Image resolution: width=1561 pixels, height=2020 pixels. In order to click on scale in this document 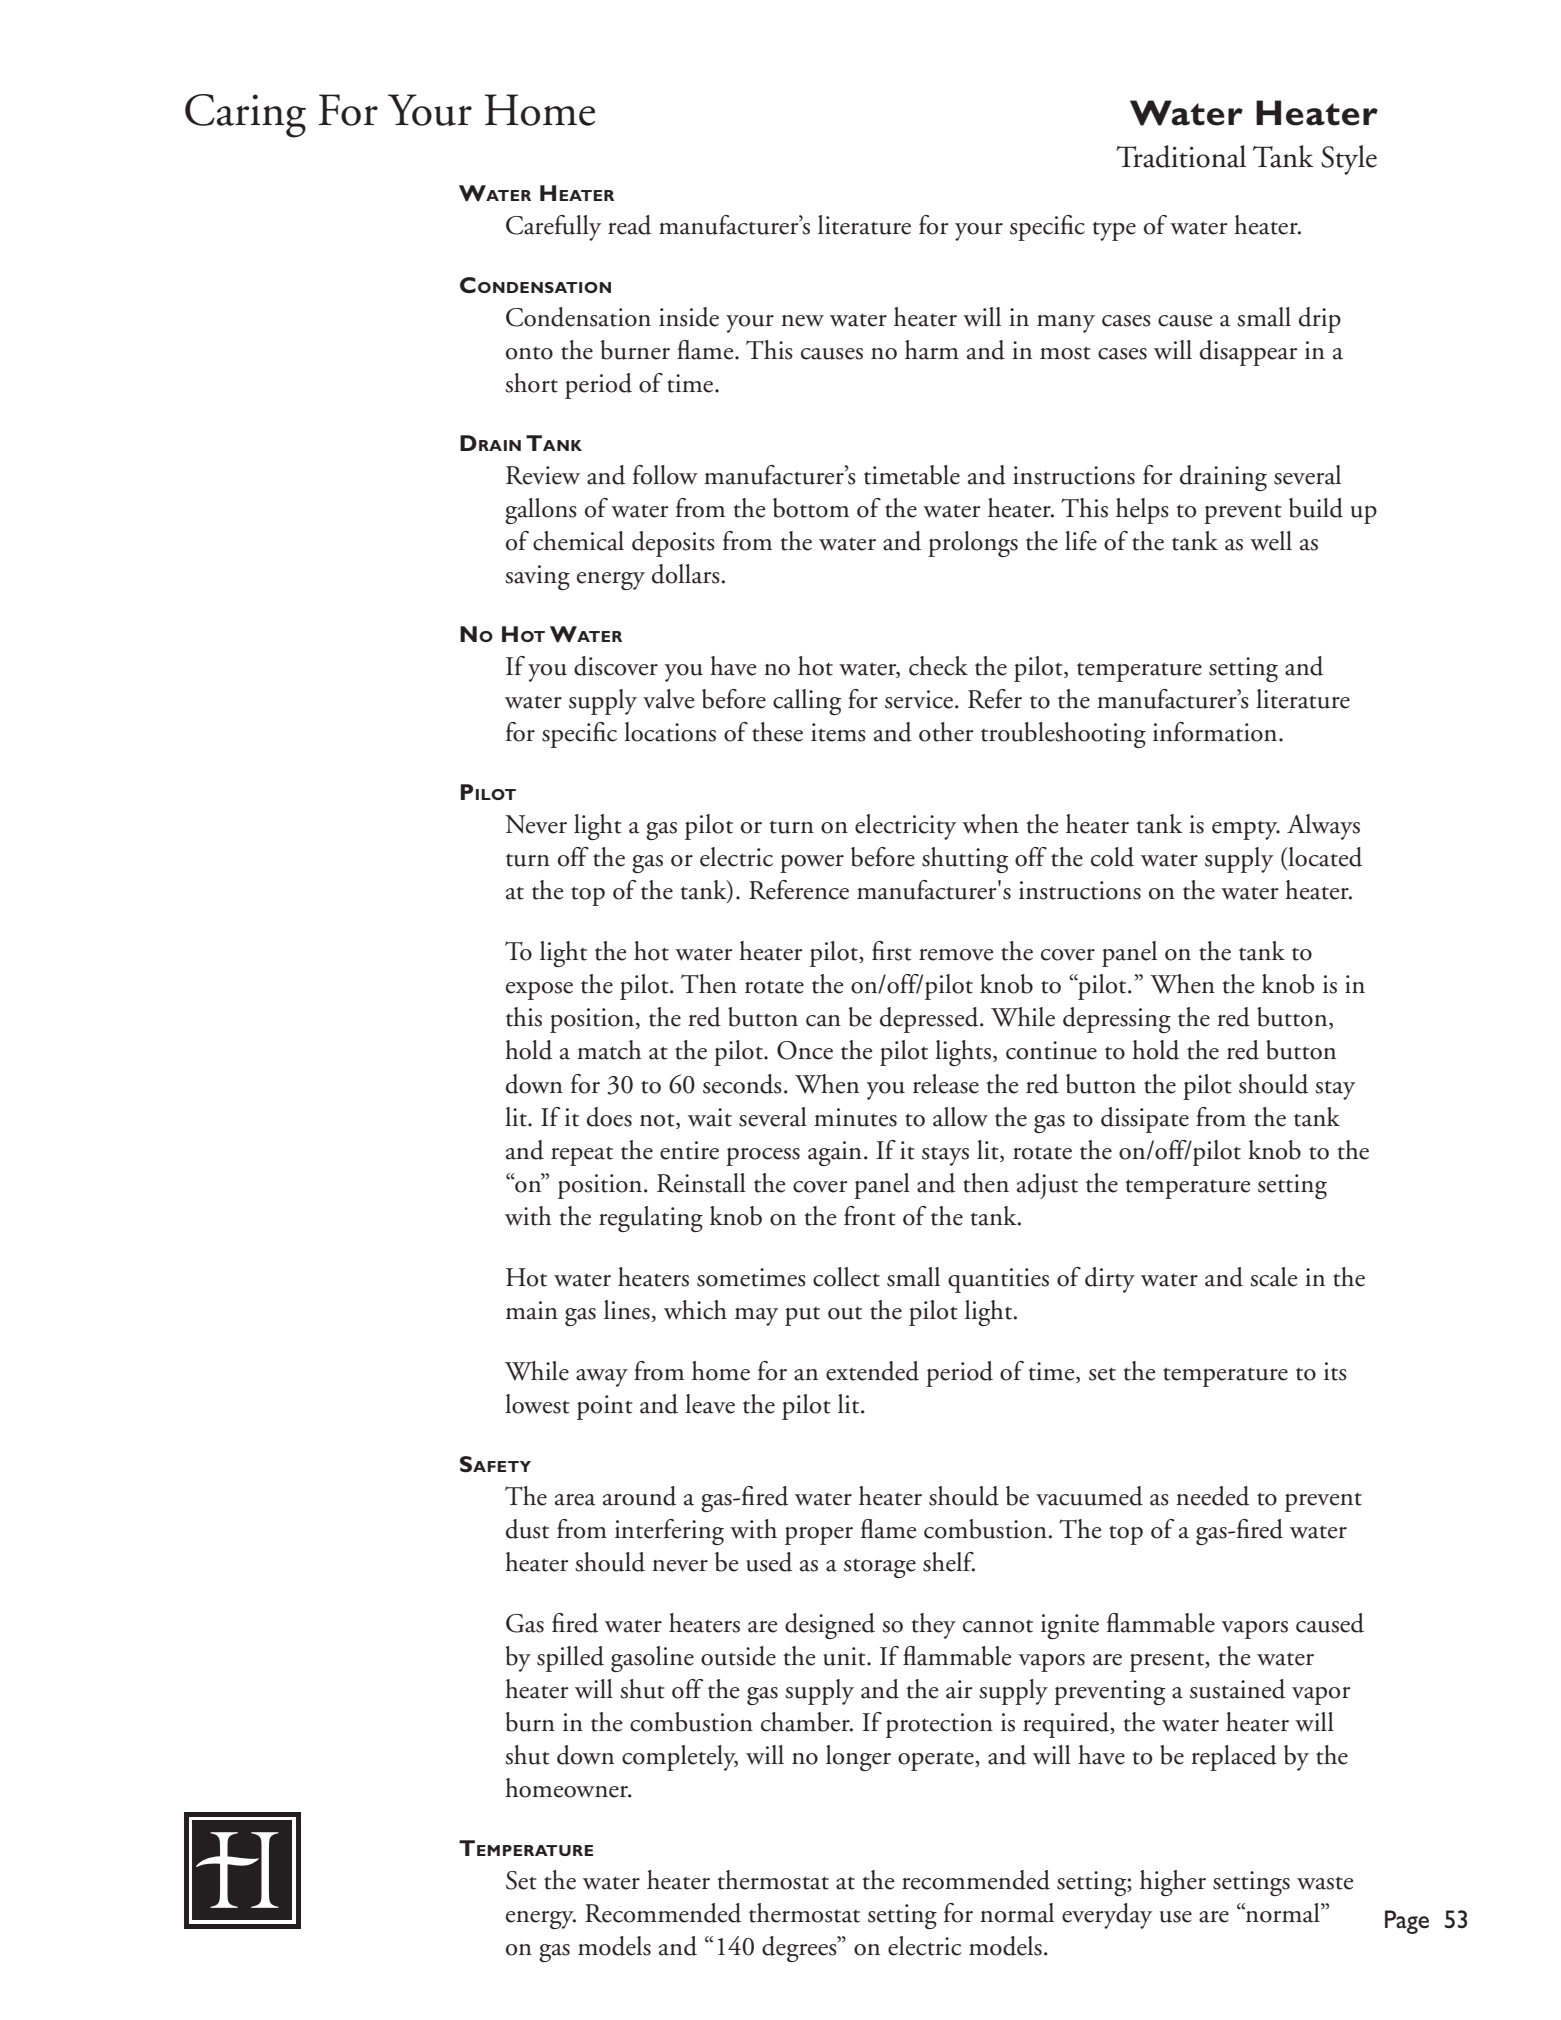, I will do `click(1273, 1277)`.
